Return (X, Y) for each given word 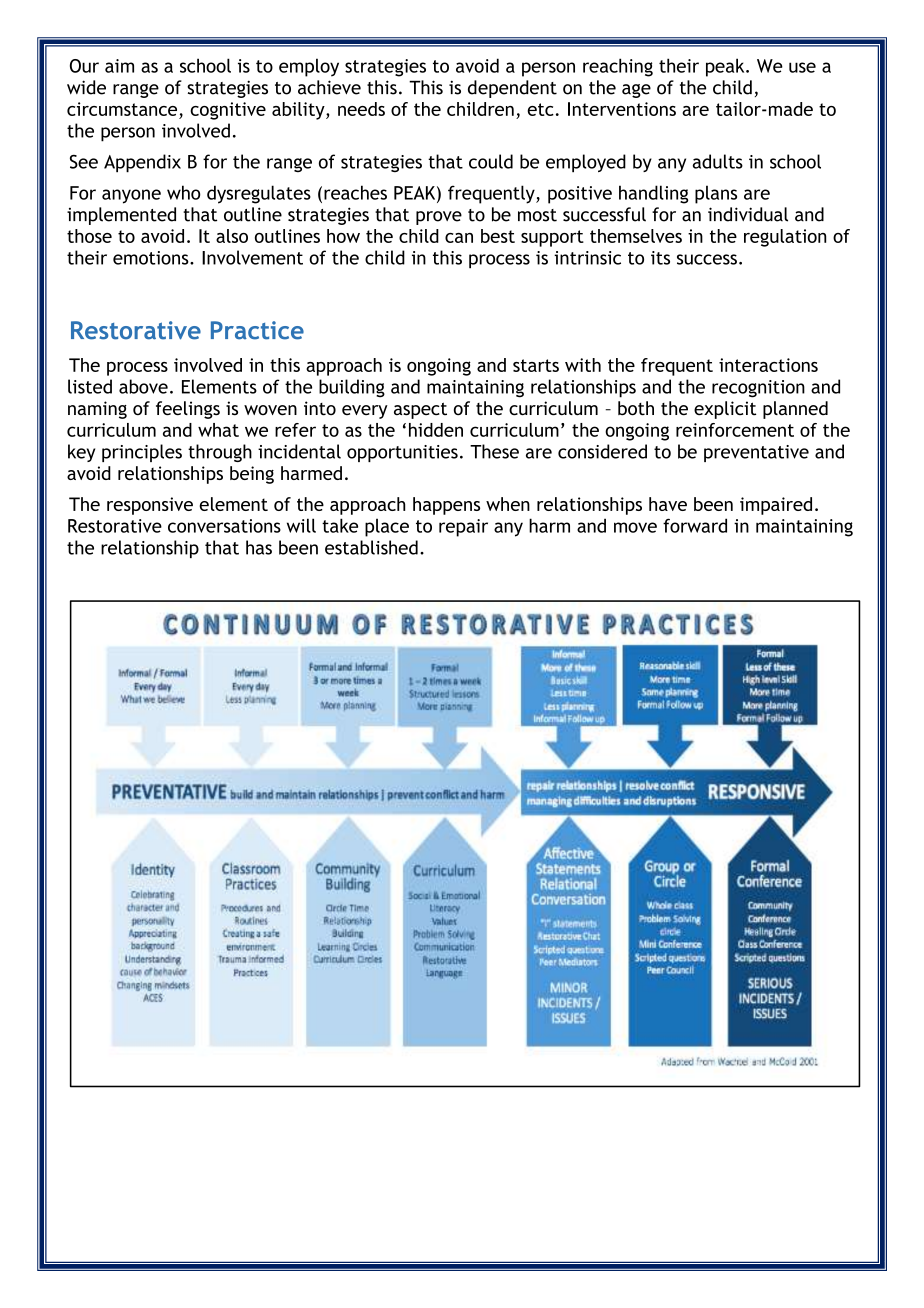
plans (716, 194)
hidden (436, 430)
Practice (257, 330)
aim (119, 66)
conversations (224, 526)
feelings (188, 410)
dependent (512, 89)
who (184, 192)
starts (536, 365)
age (636, 91)
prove (439, 218)
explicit (725, 410)
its (660, 258)
